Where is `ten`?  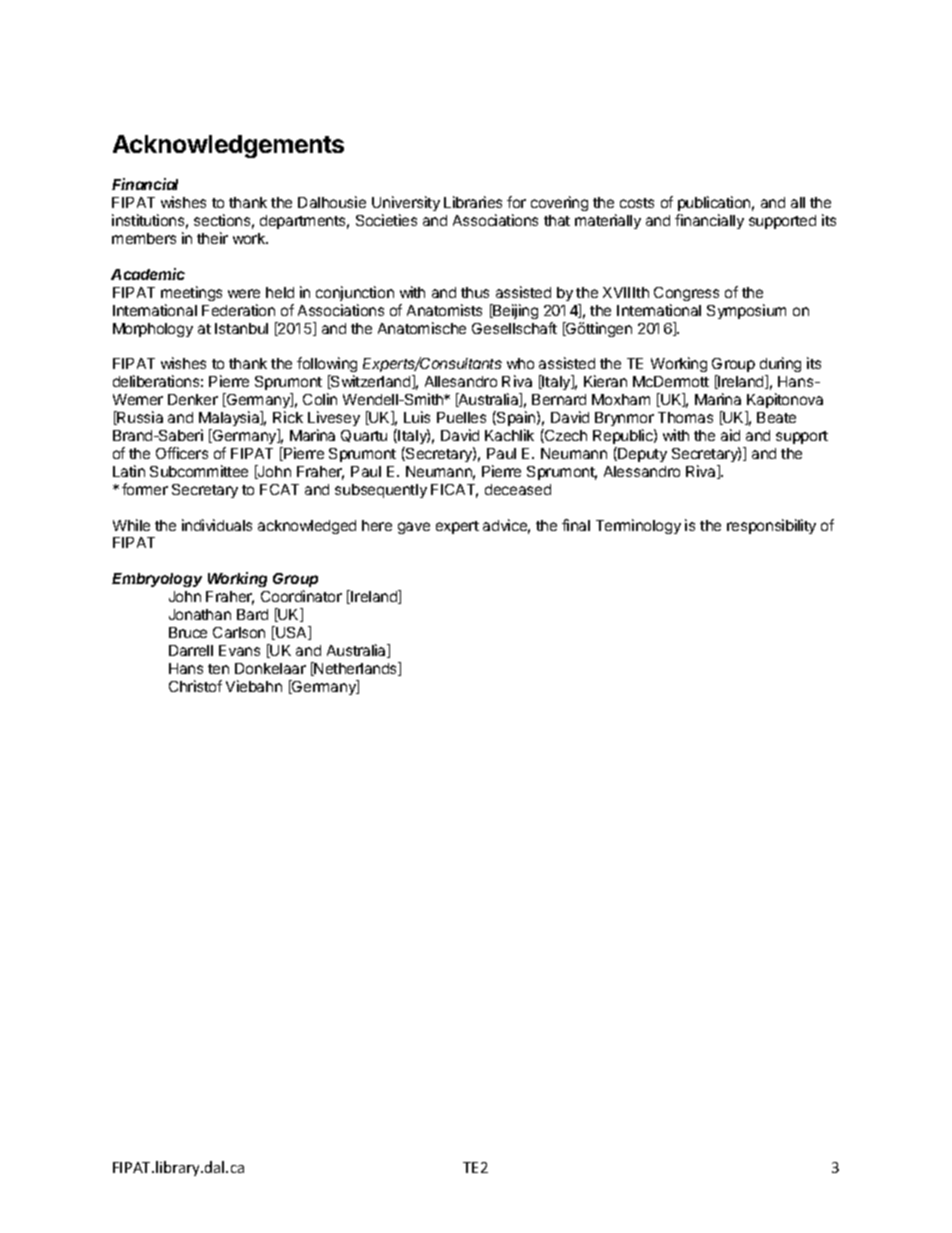
ten is located at coordinates (218, 669).
